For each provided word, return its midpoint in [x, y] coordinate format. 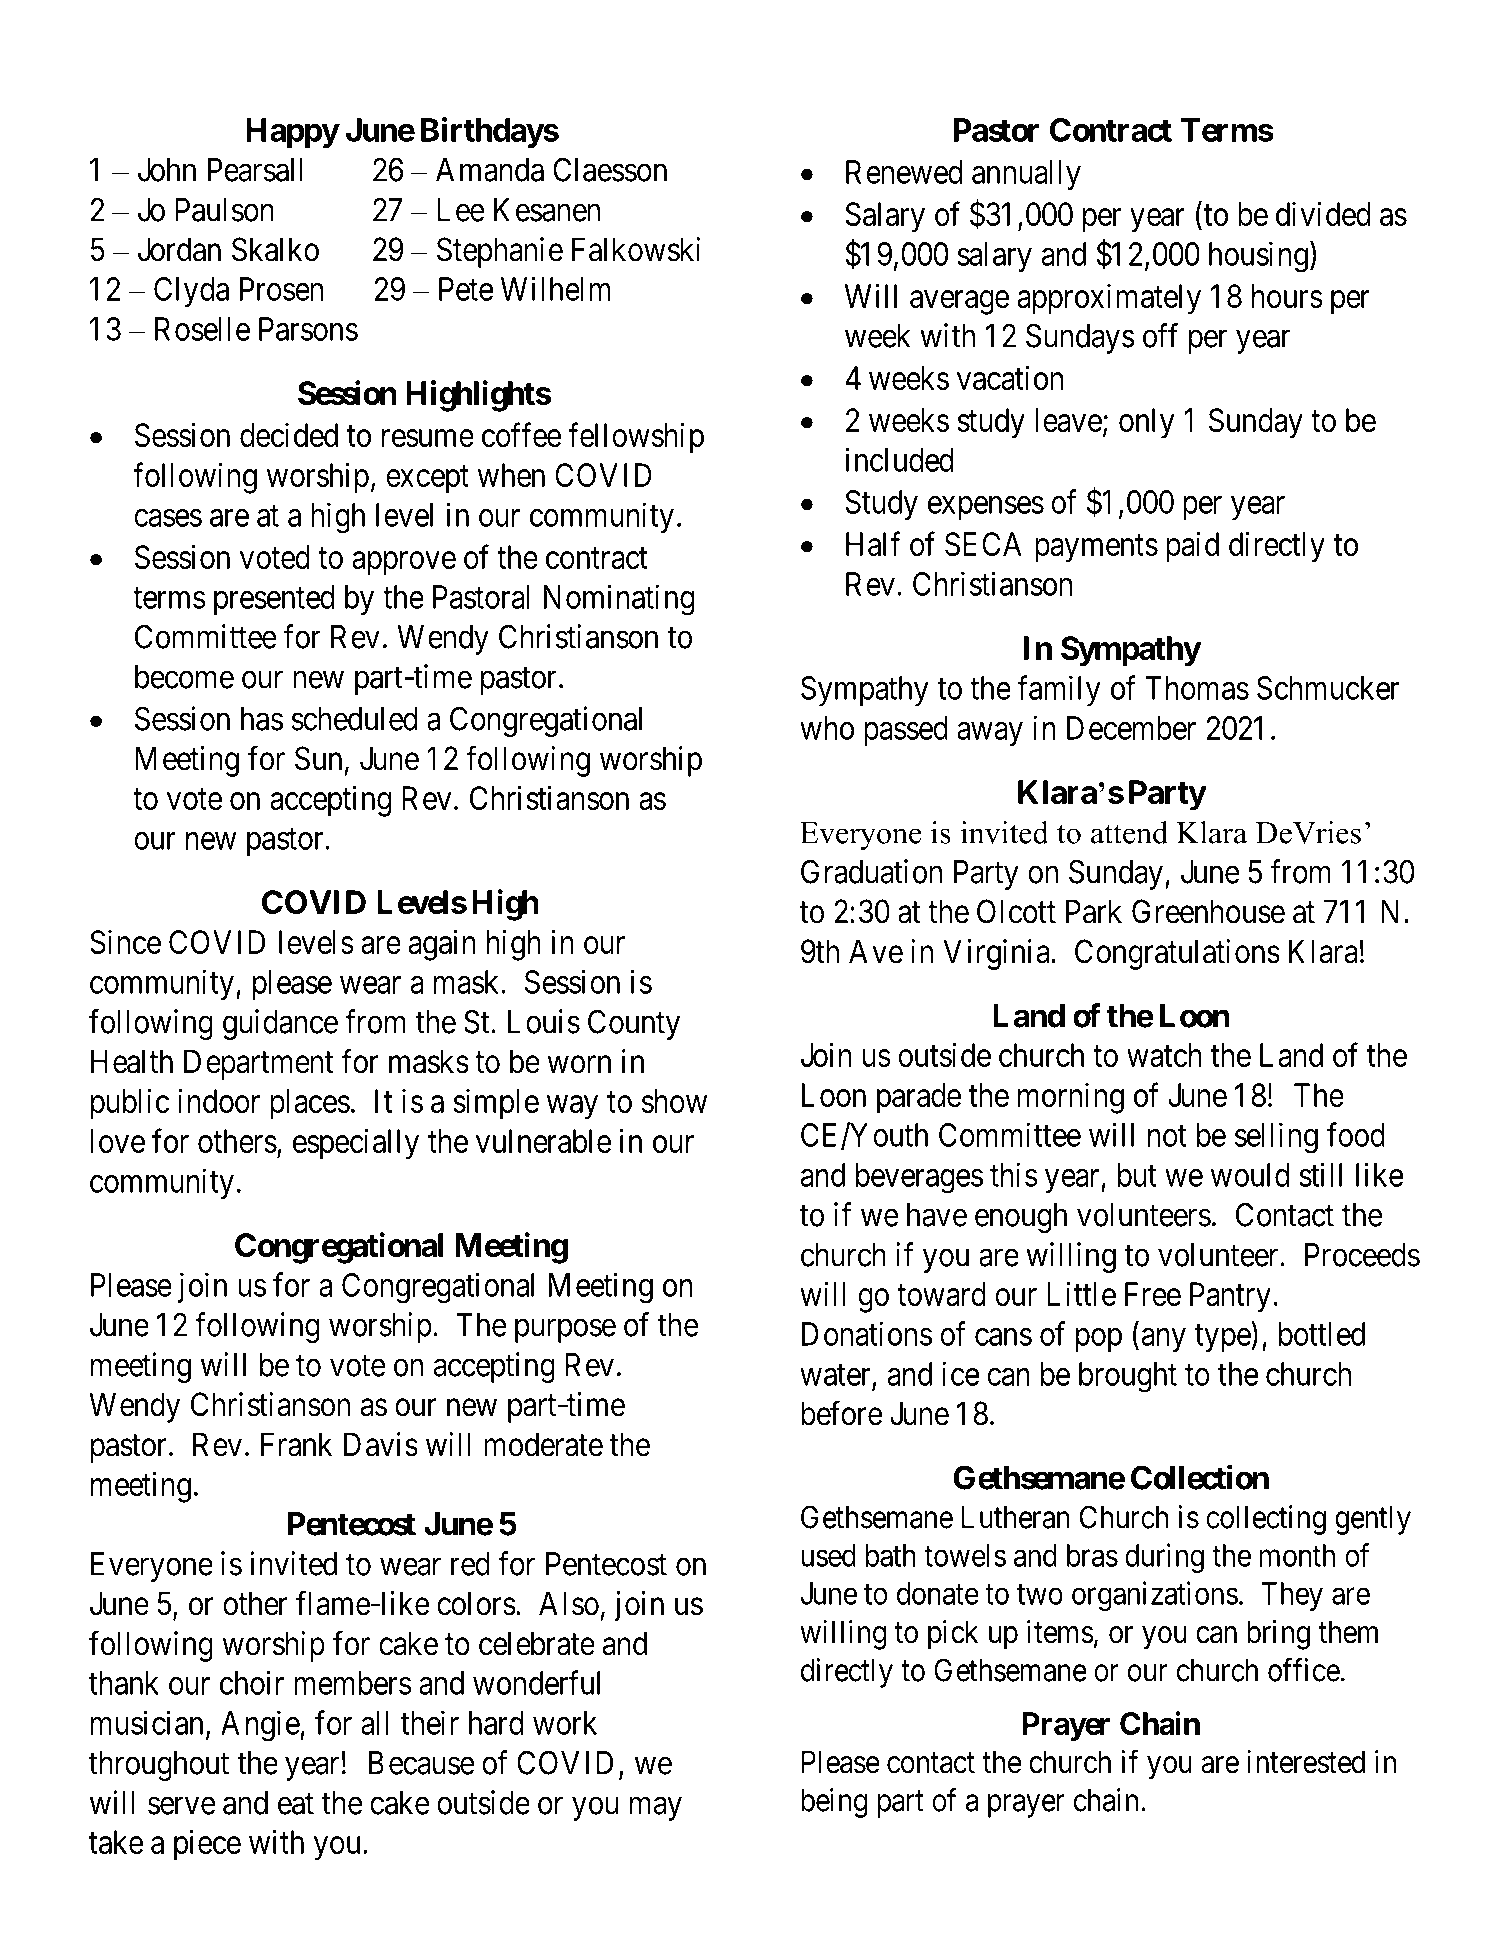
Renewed [904, 172]
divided [1323, 214]
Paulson [224, 210]
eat [296, 1804]
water [836, 1376]
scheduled [354, 719]
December [1131, 728]
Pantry [1230, 1297]
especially [356, 1144]
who [827, 728]
